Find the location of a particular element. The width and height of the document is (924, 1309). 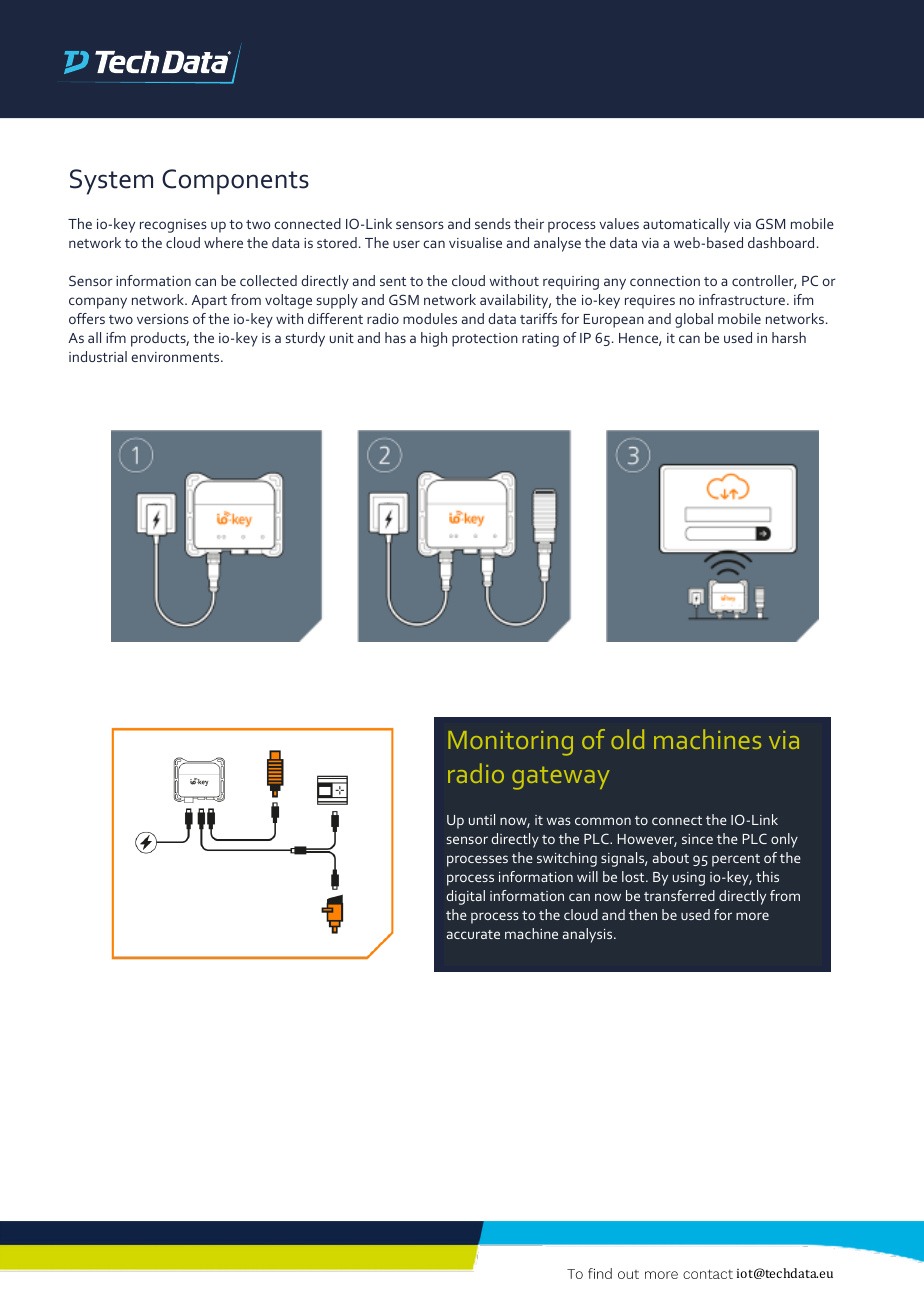

Monitoring is located at coordinates (510, 743).
